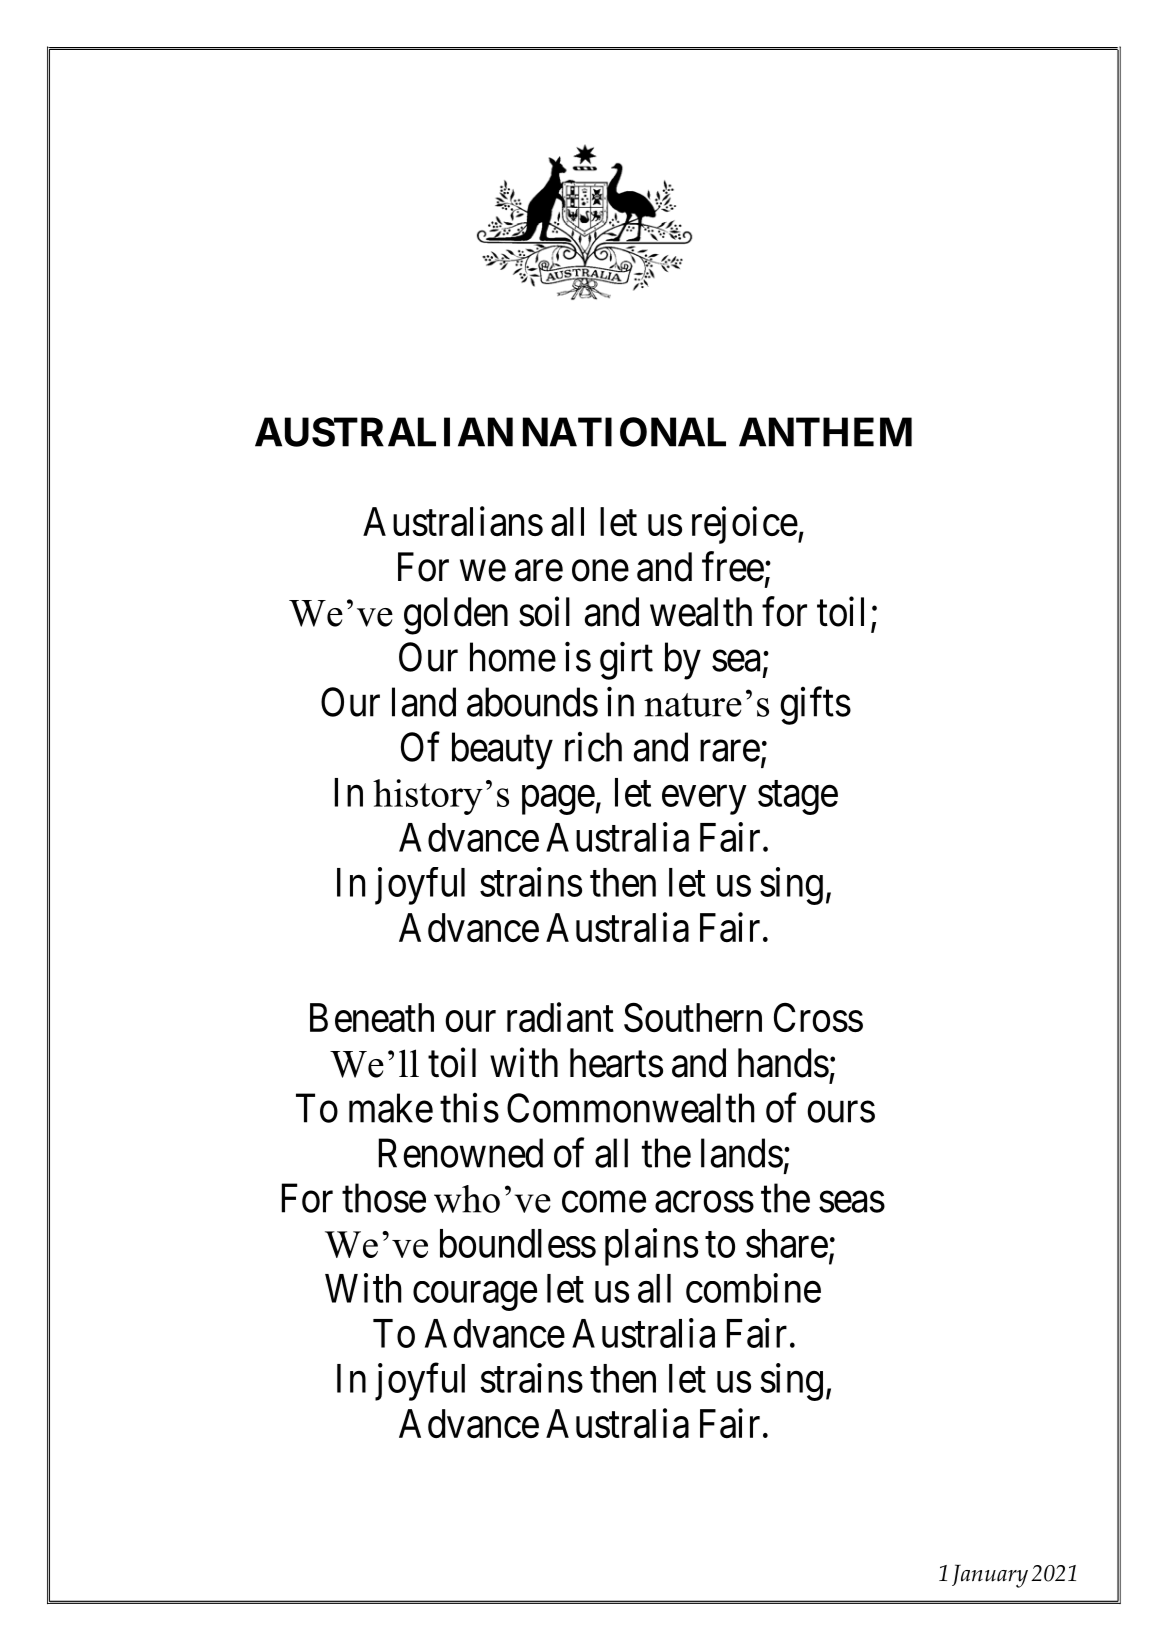  What do you see at coordinates (456, 616) in the screenshot?
I see `golden` at bounding box center [456, 616].
